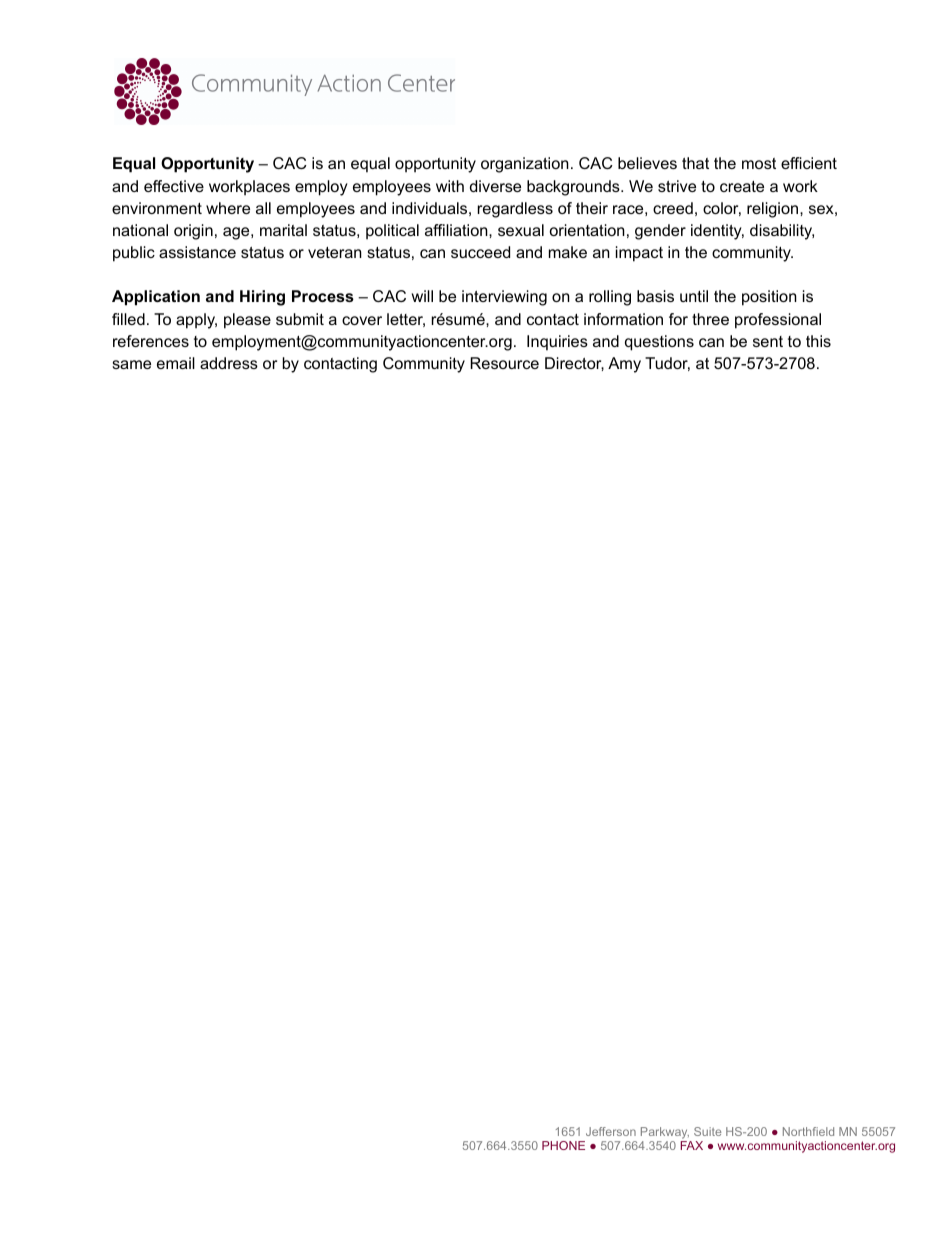 This page has width=952, height=1233. I want to click on Suite, so click(707, 1131).
